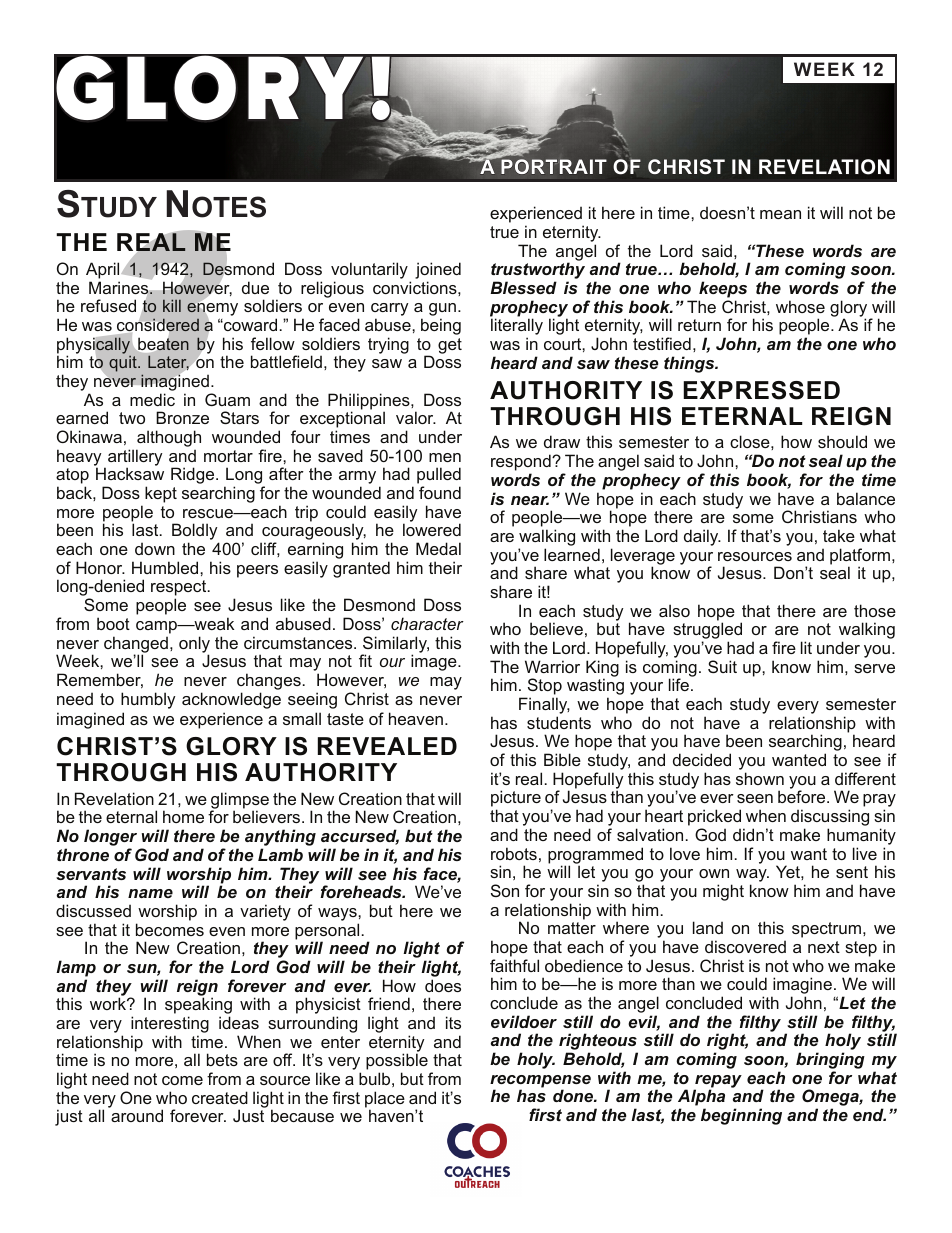  I want to click on Bronze, so click(182, 417).
